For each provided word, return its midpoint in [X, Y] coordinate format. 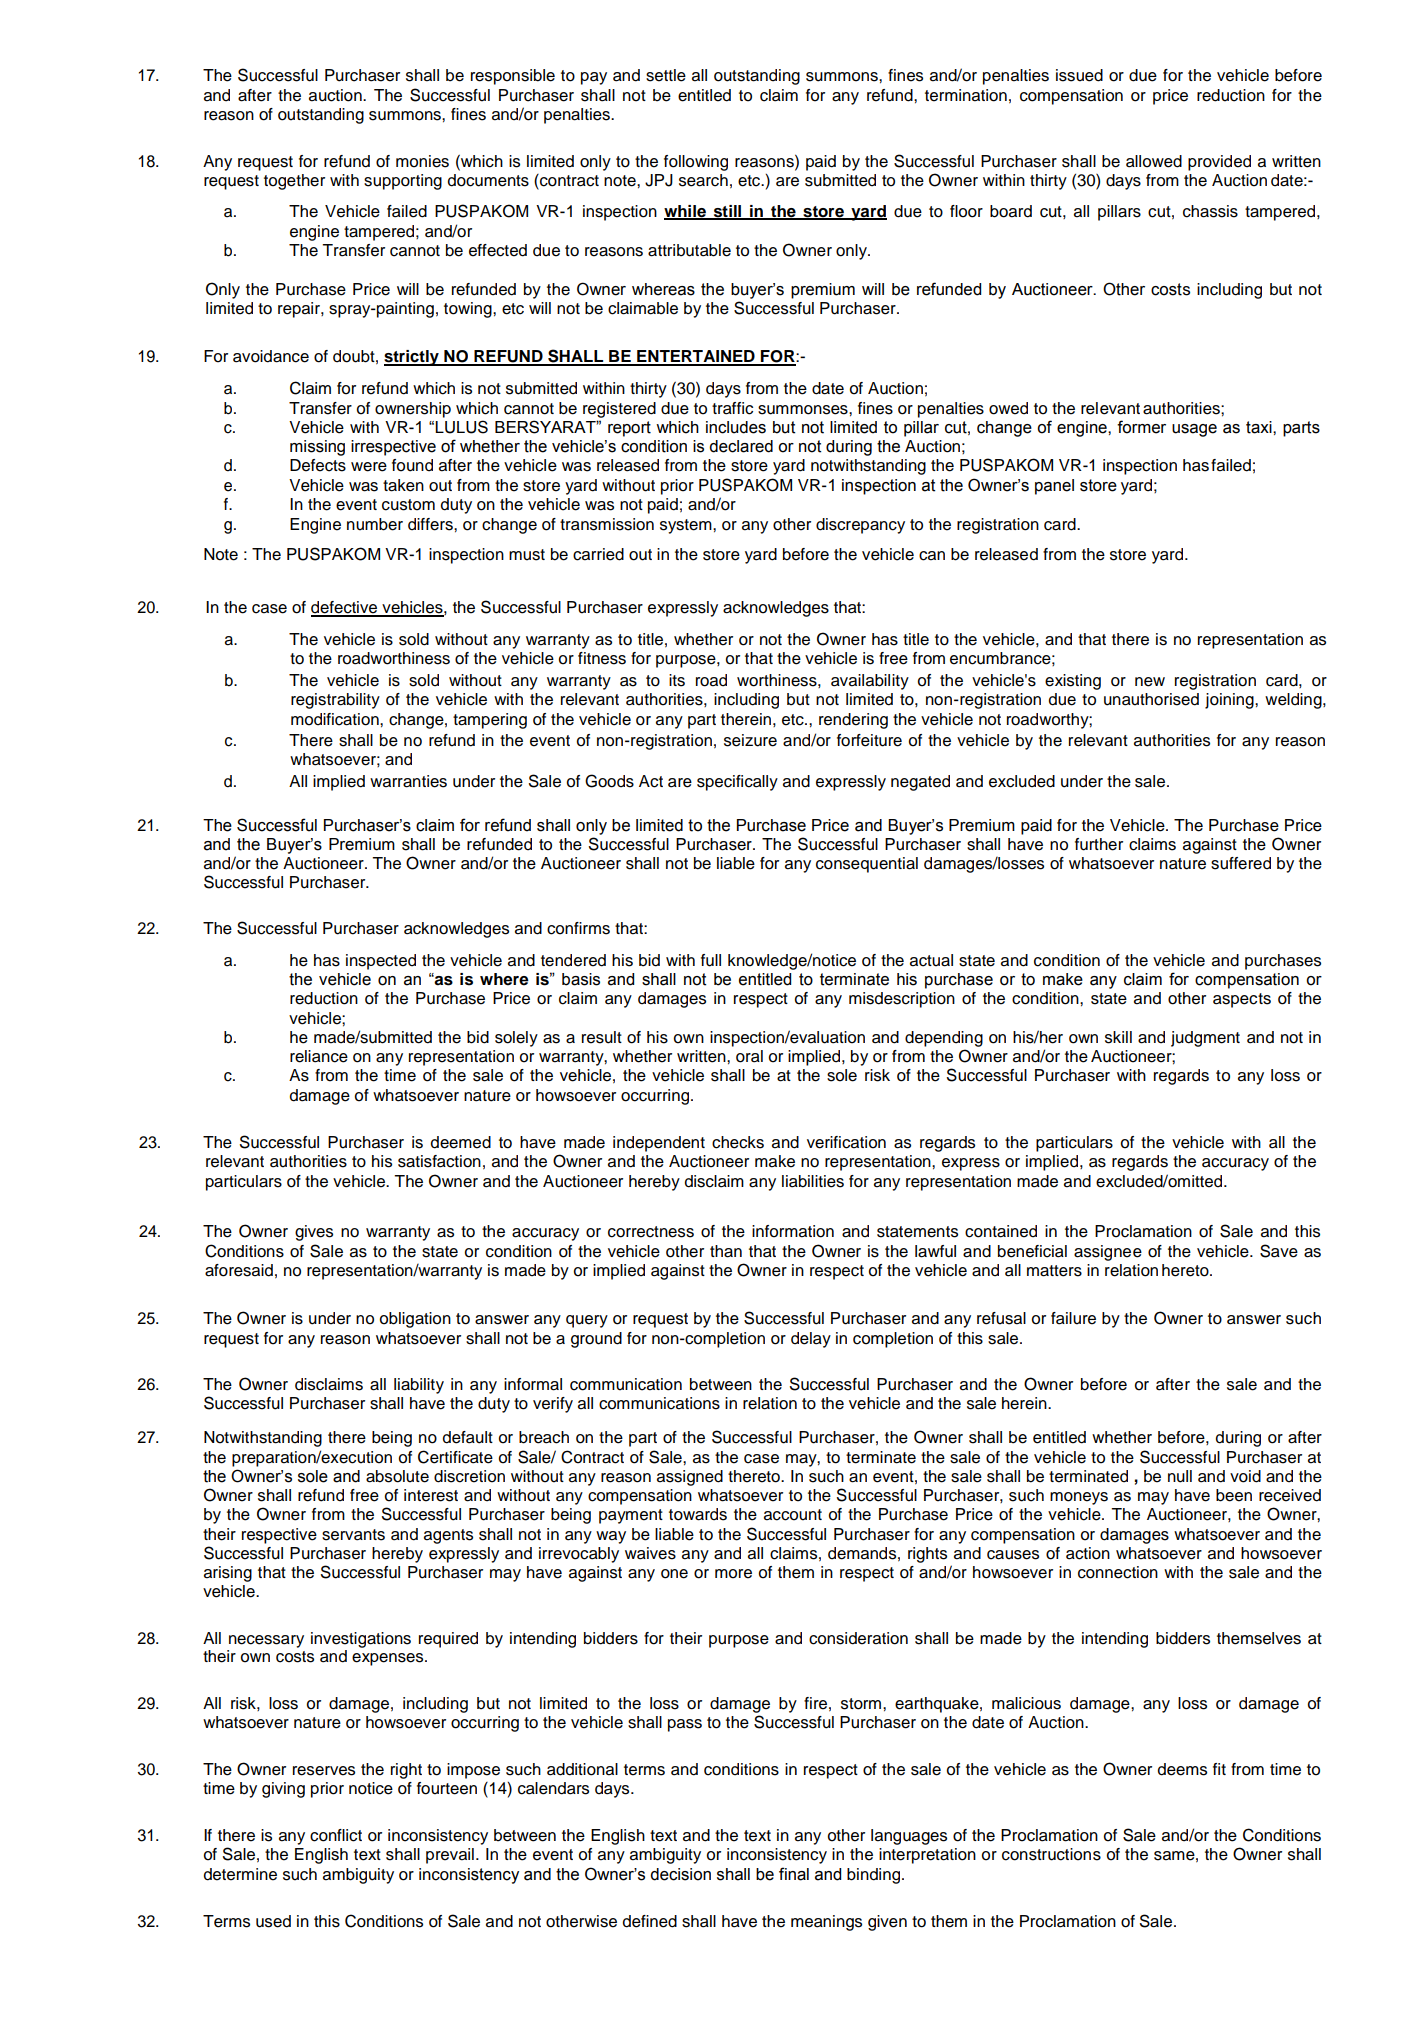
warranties [408, 781]
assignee [1108, 1253]
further [1099, 844]
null [1180, 1476]
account [793, 1515]
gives [314, 1233]
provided [1219, 163]
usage [1194, 430]
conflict [336, 1835]
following [696, 163]
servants [353, 1535]
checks [738, 1142]
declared [741, 446]
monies [422, 161]
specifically [737, 783]
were [369, 467]
